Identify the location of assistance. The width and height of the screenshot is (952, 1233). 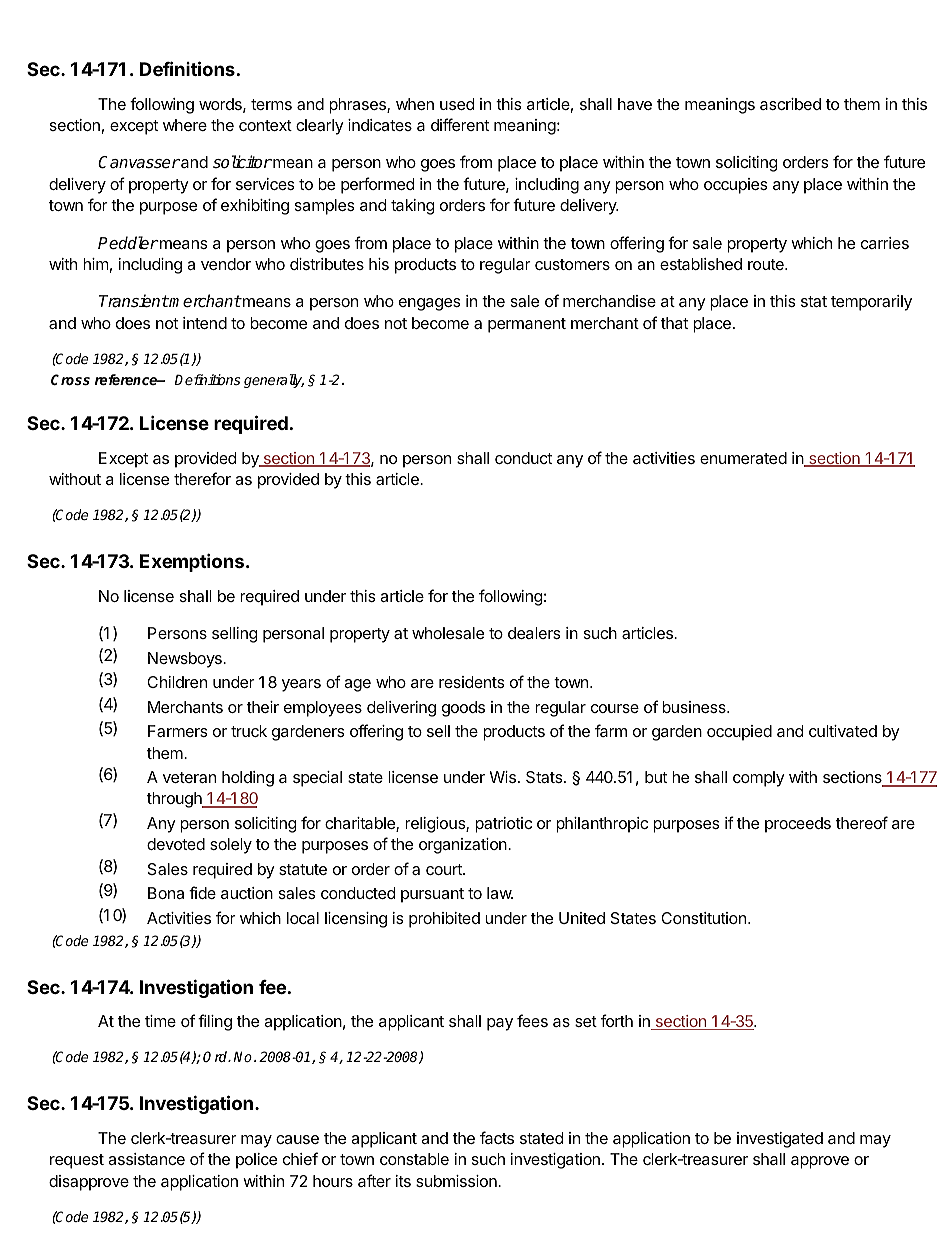
(146, 1159).
